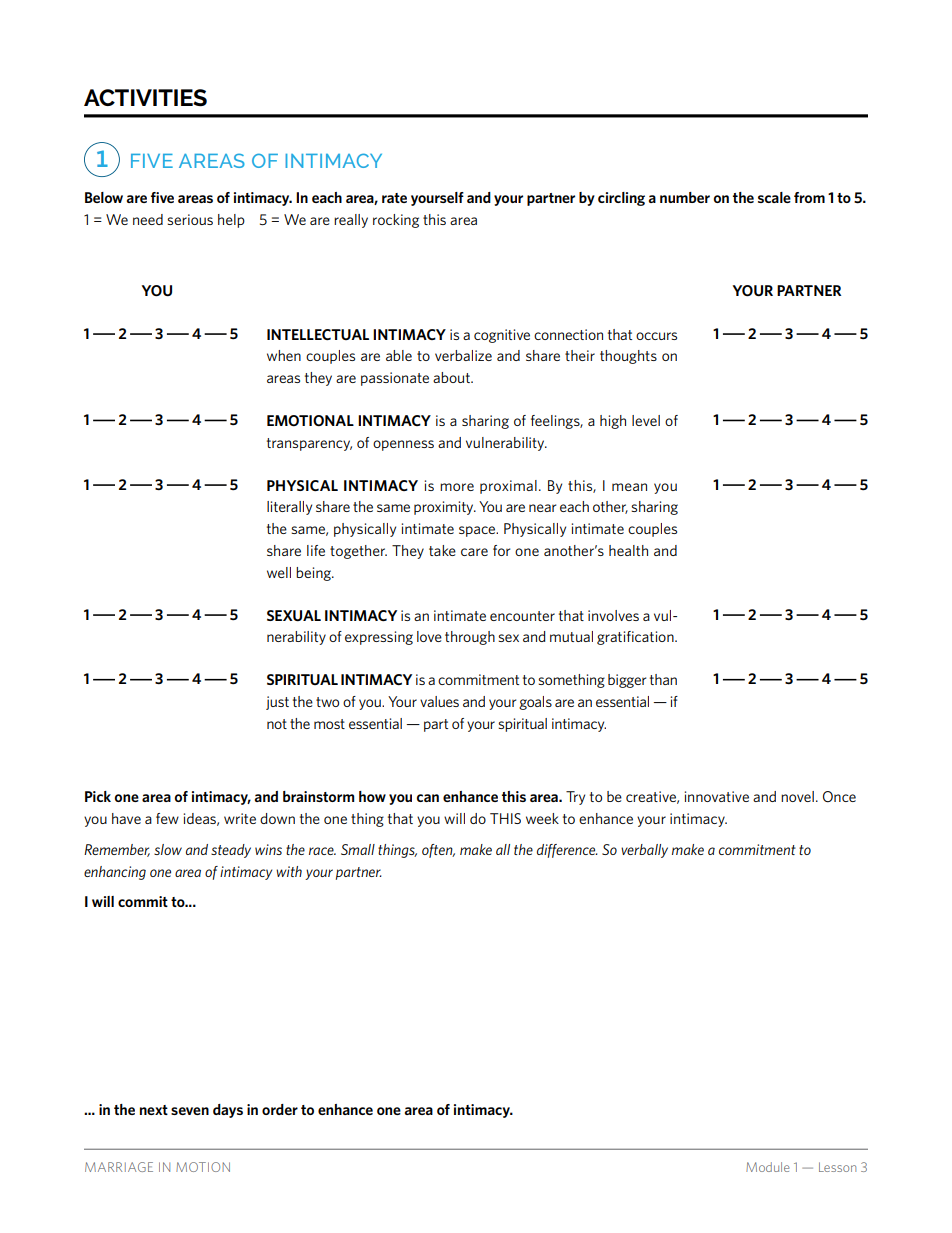 This document has width=952, height=1233. I want to click on seven, so click(190, 1111).
